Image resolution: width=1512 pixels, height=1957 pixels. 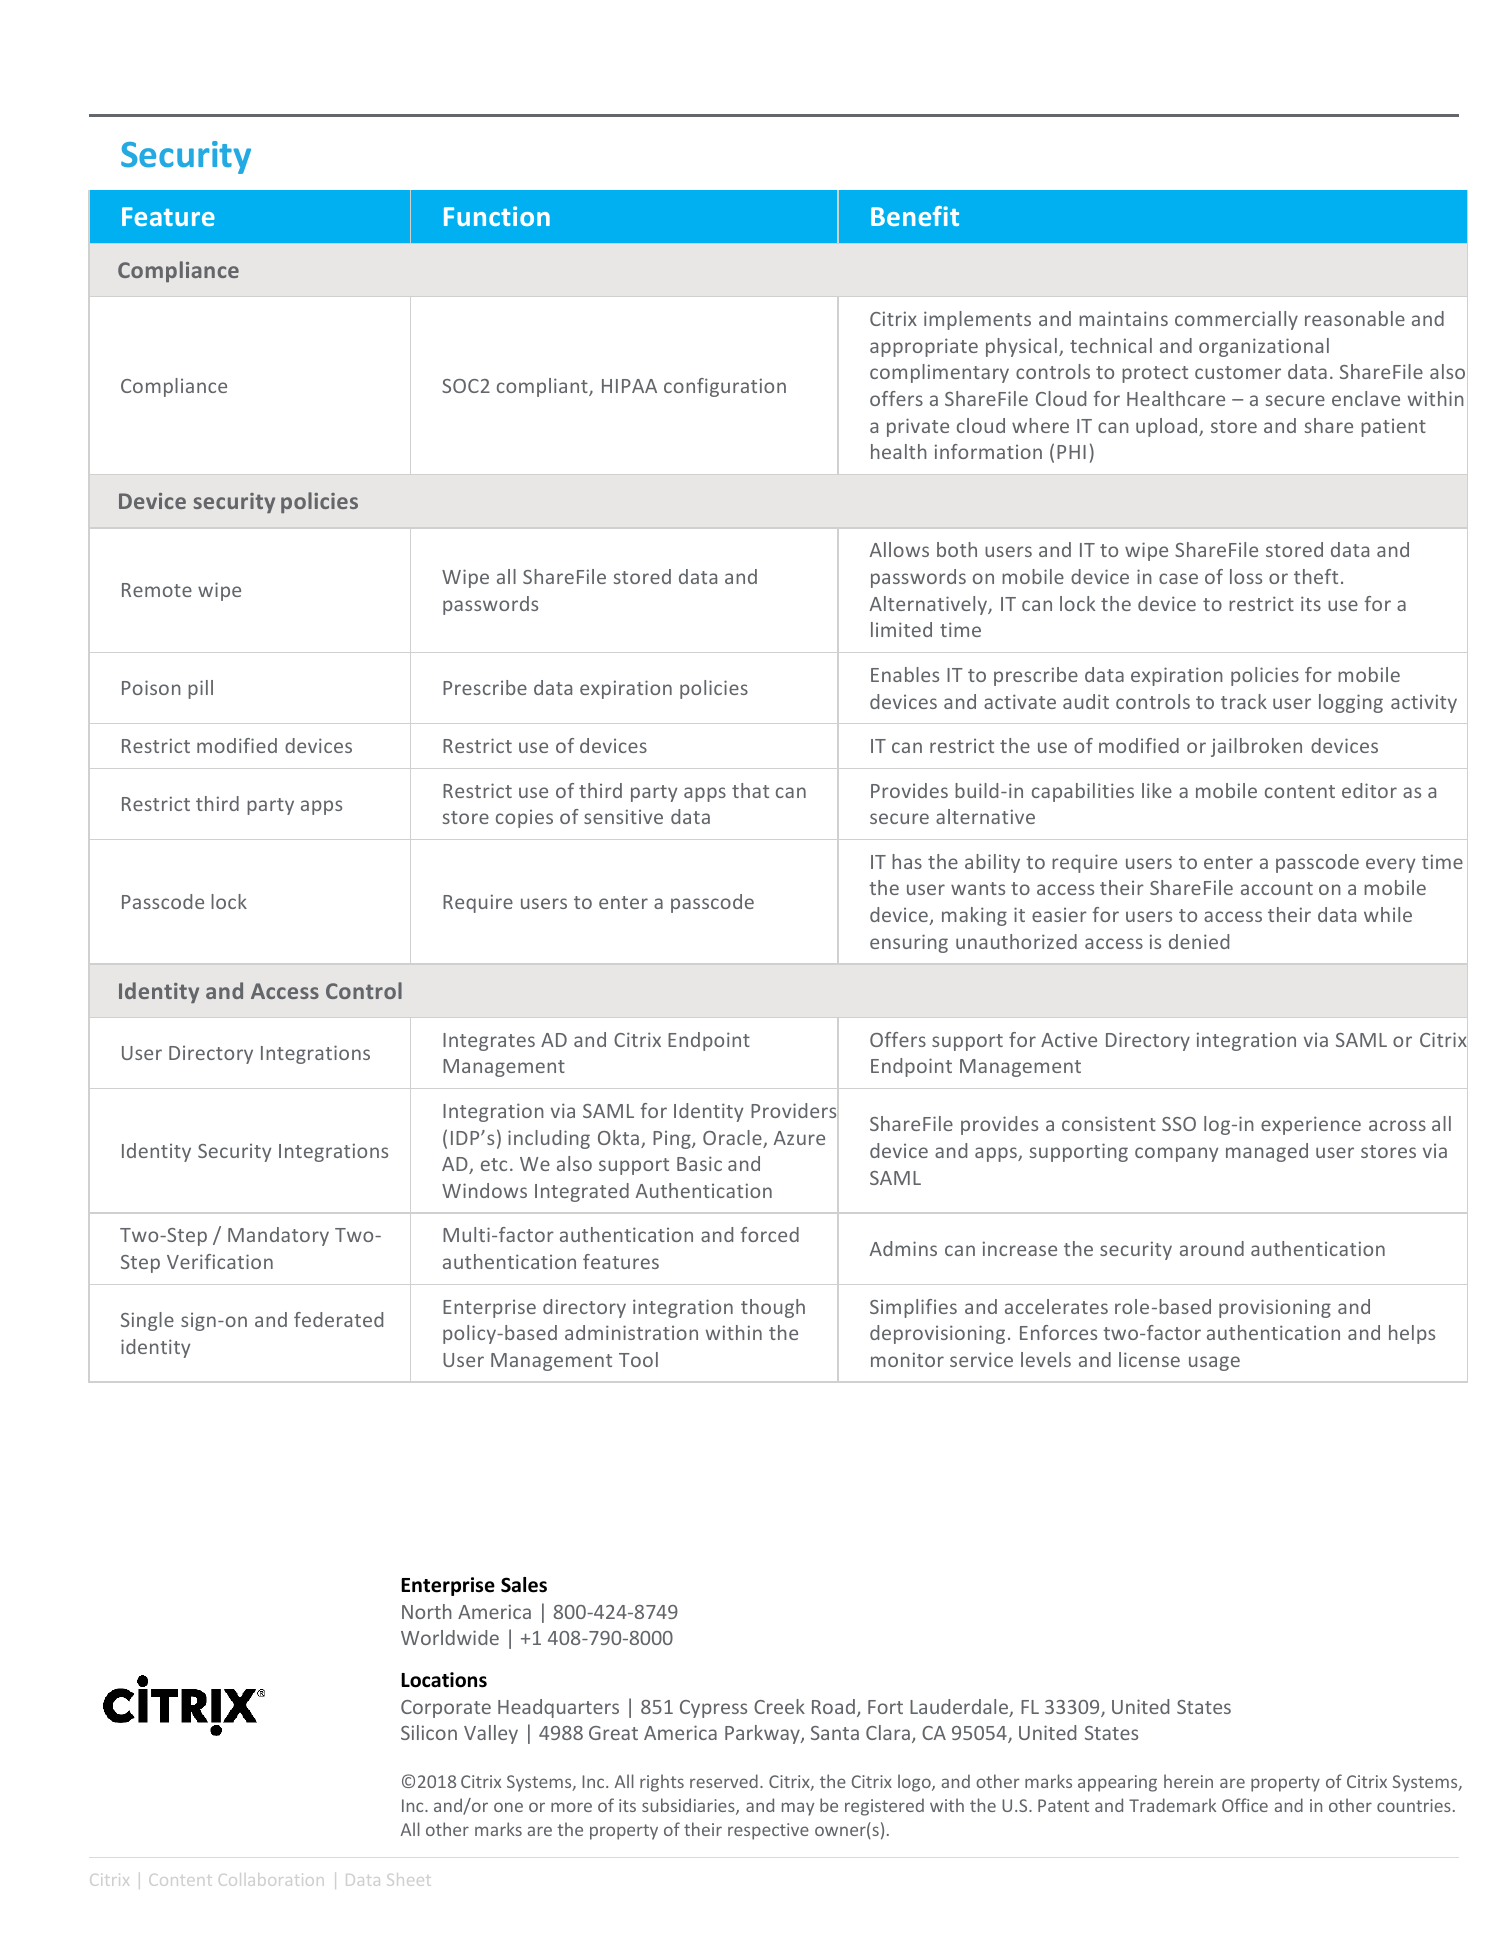 I want to click on Benefit, so click(x=915, y=216).
